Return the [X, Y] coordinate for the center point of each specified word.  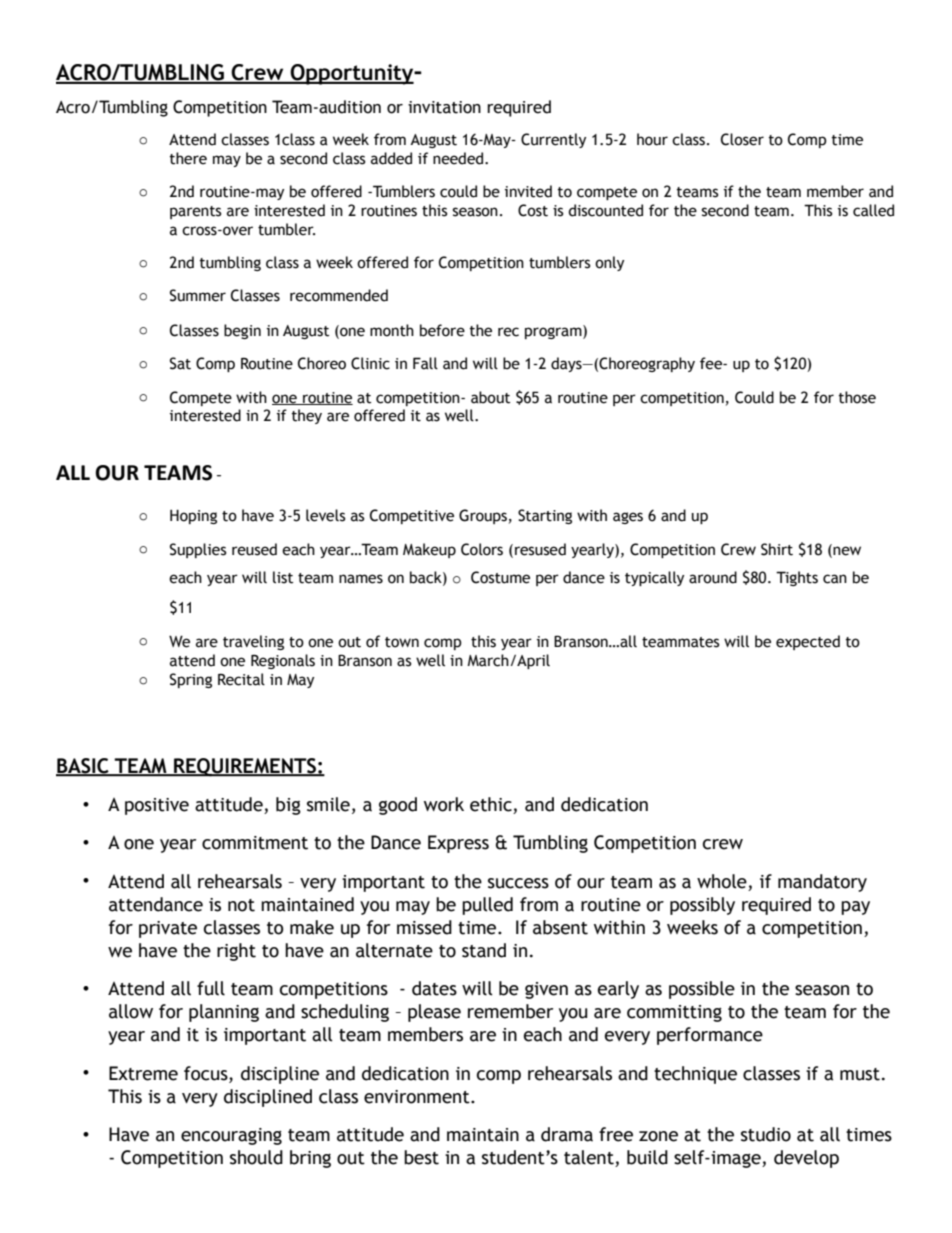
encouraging [231, 1136]
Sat [180, 363]
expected [808, 642]
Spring [191, 680]
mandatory [822, 883]
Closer [742, 139]
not [241, 905]
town [402, 642]
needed [459, 158]
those [857, 397]
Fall [425, 363]
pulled [487, 906]
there [188, 158]
